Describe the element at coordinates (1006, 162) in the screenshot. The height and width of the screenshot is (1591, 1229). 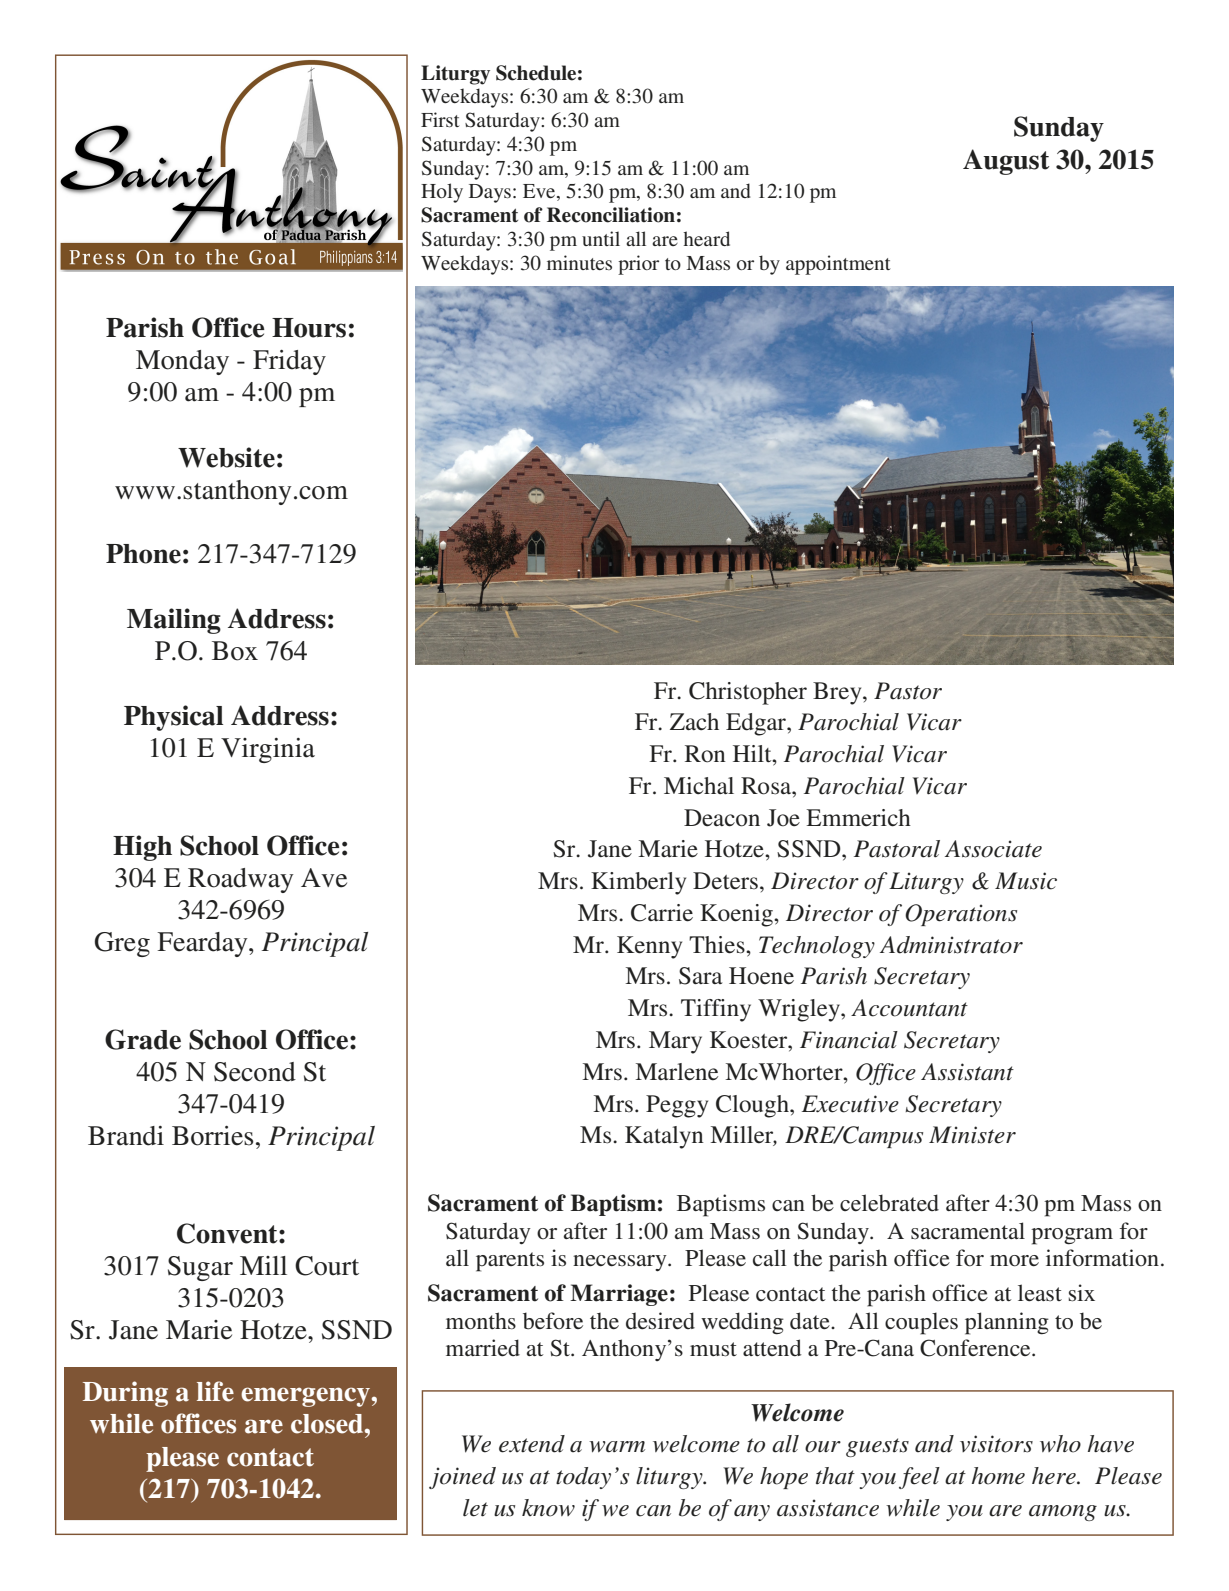
I see `August` at that location.
